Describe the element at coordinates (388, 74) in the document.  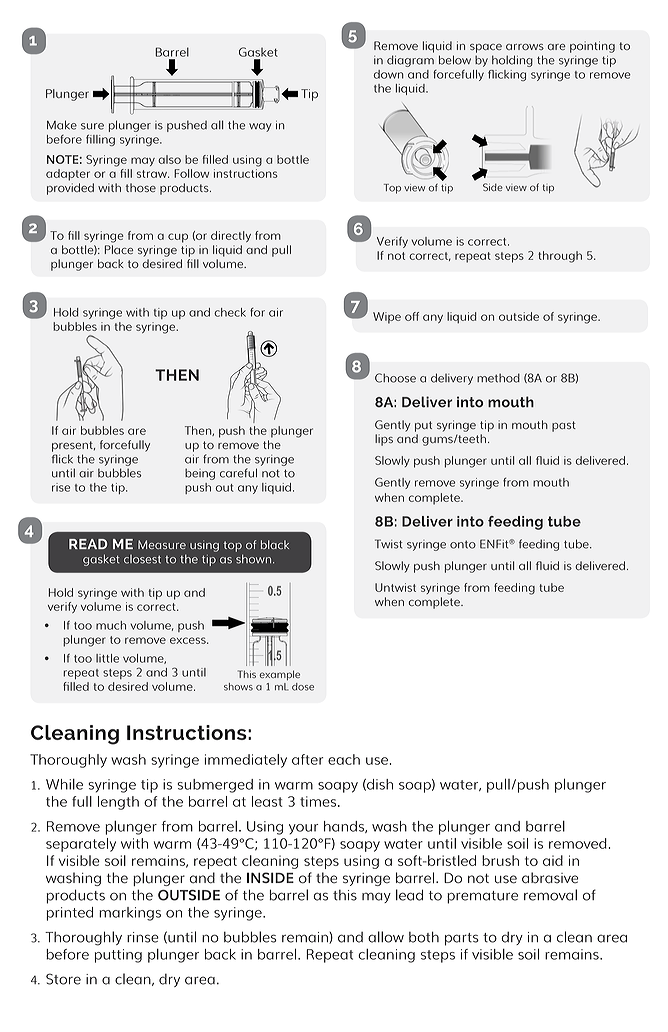
I see `down` at that location.
